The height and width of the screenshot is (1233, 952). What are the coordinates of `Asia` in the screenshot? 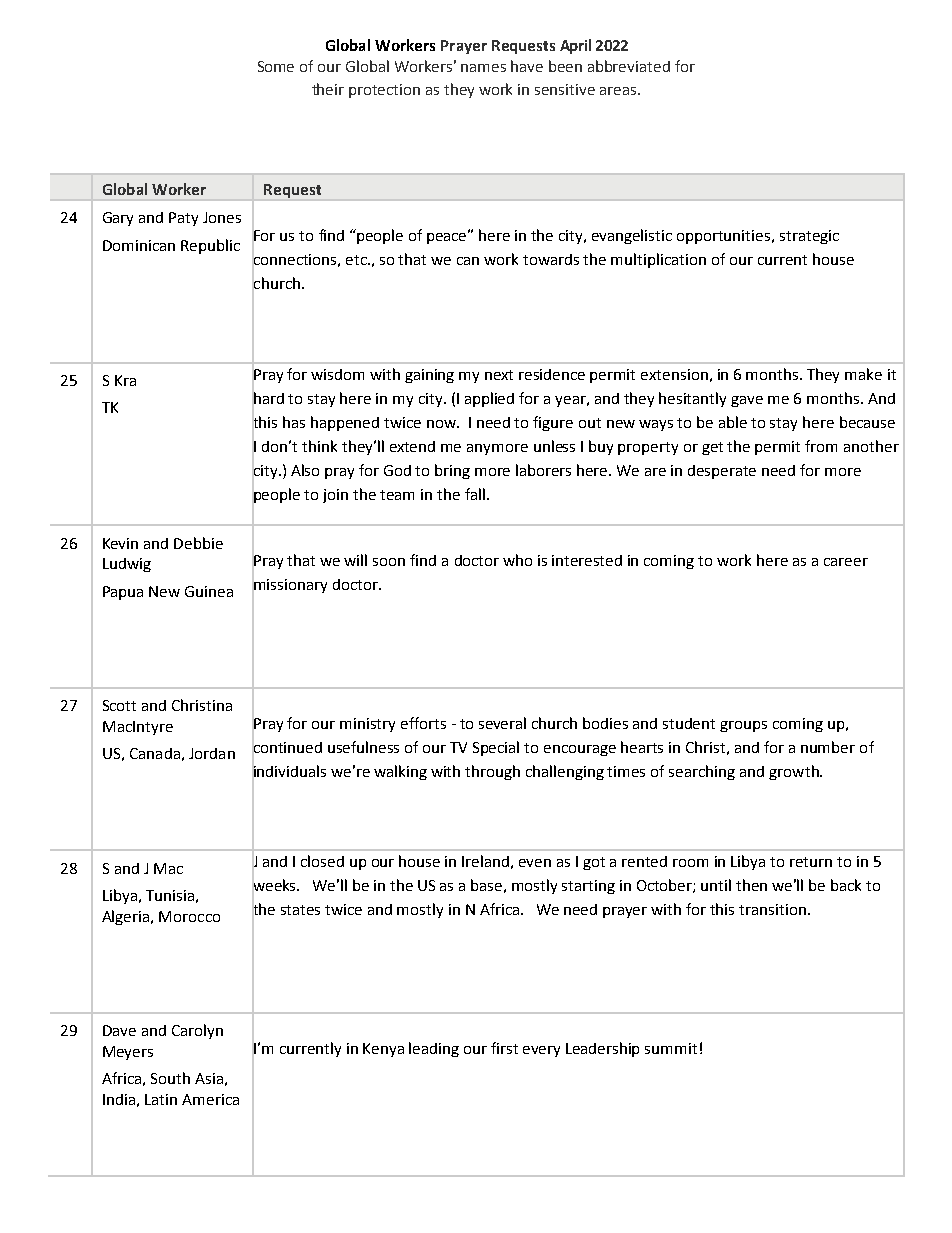 It's located at (209, 1078).
